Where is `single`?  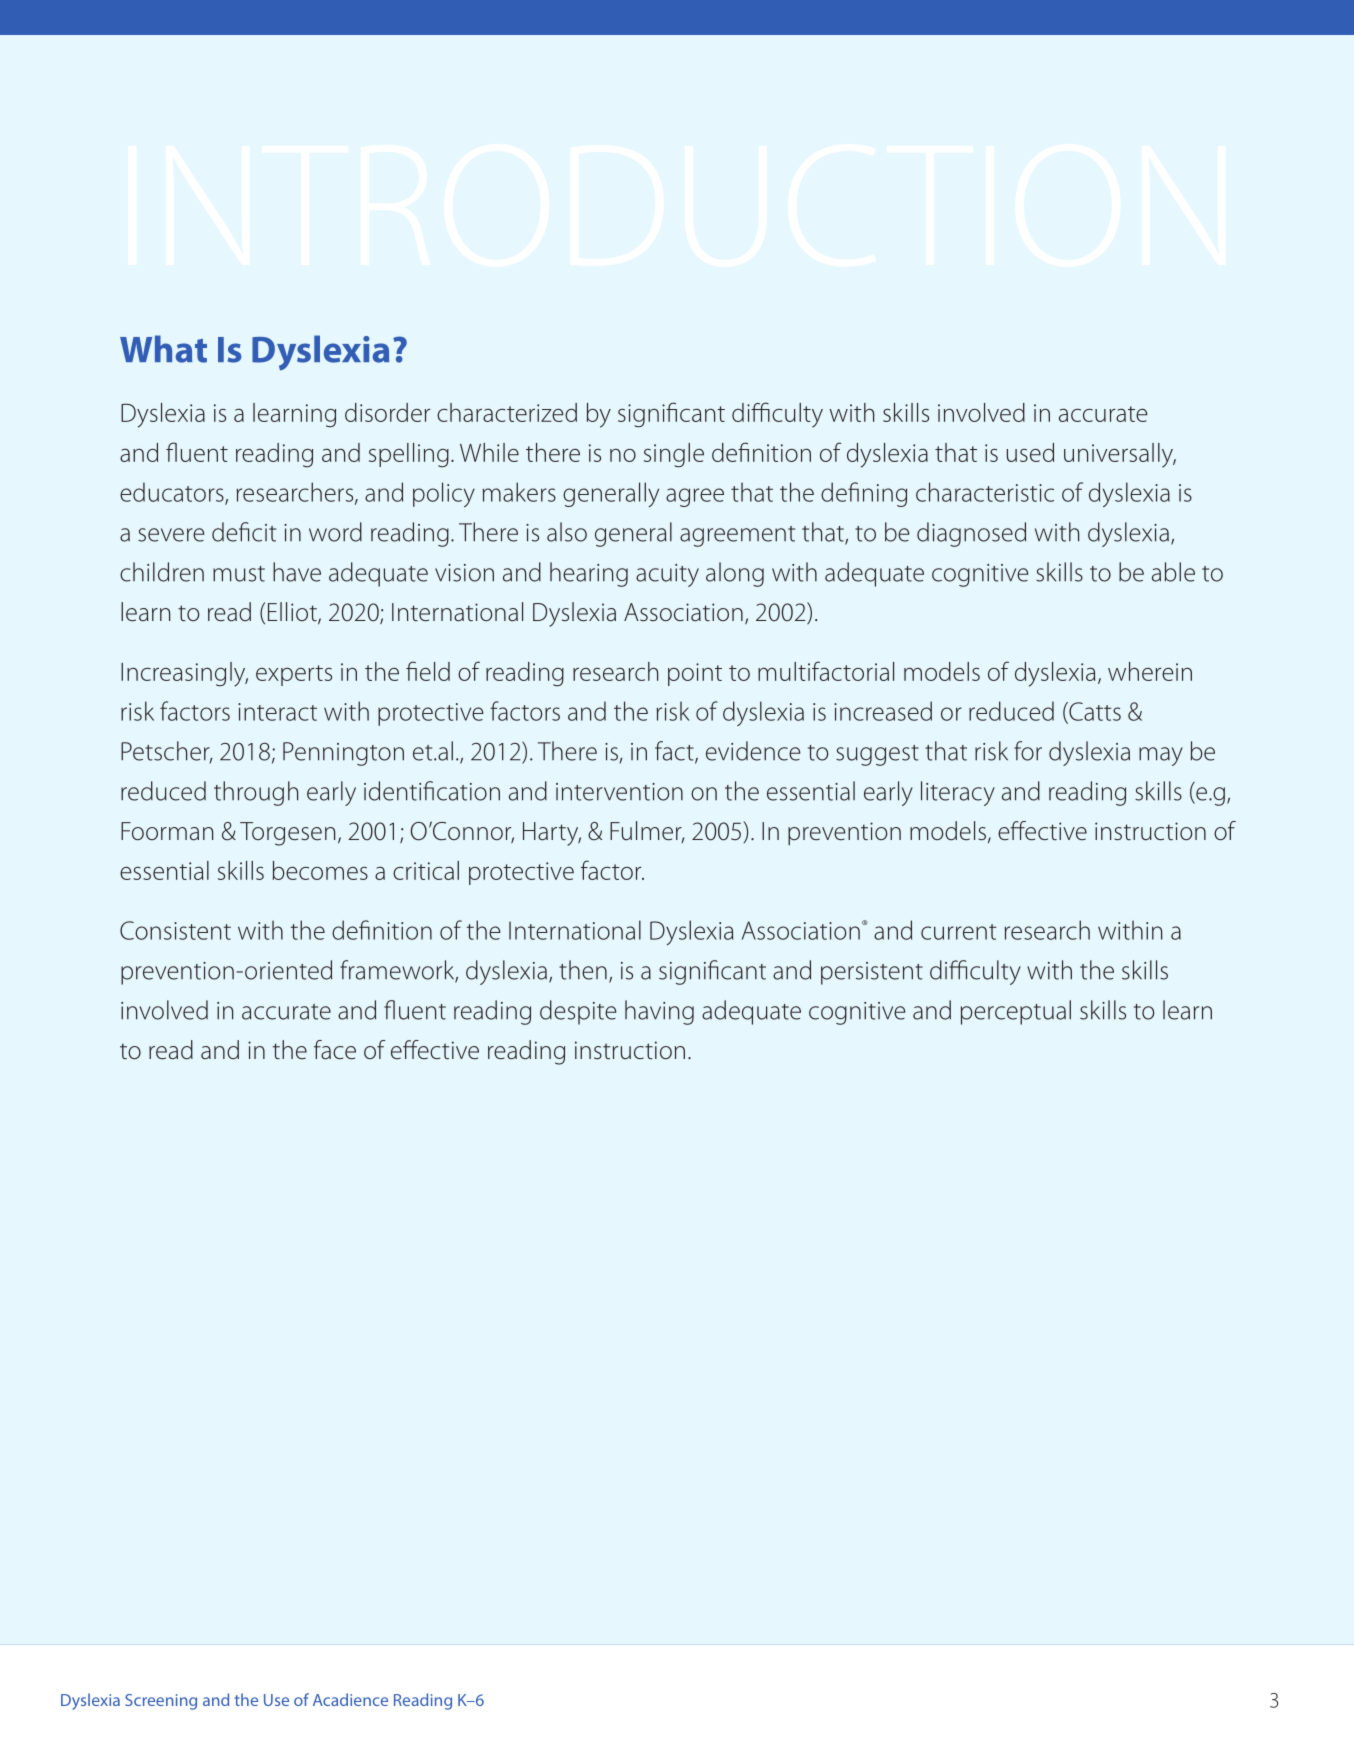
single is located at coordinates (674, 455).
